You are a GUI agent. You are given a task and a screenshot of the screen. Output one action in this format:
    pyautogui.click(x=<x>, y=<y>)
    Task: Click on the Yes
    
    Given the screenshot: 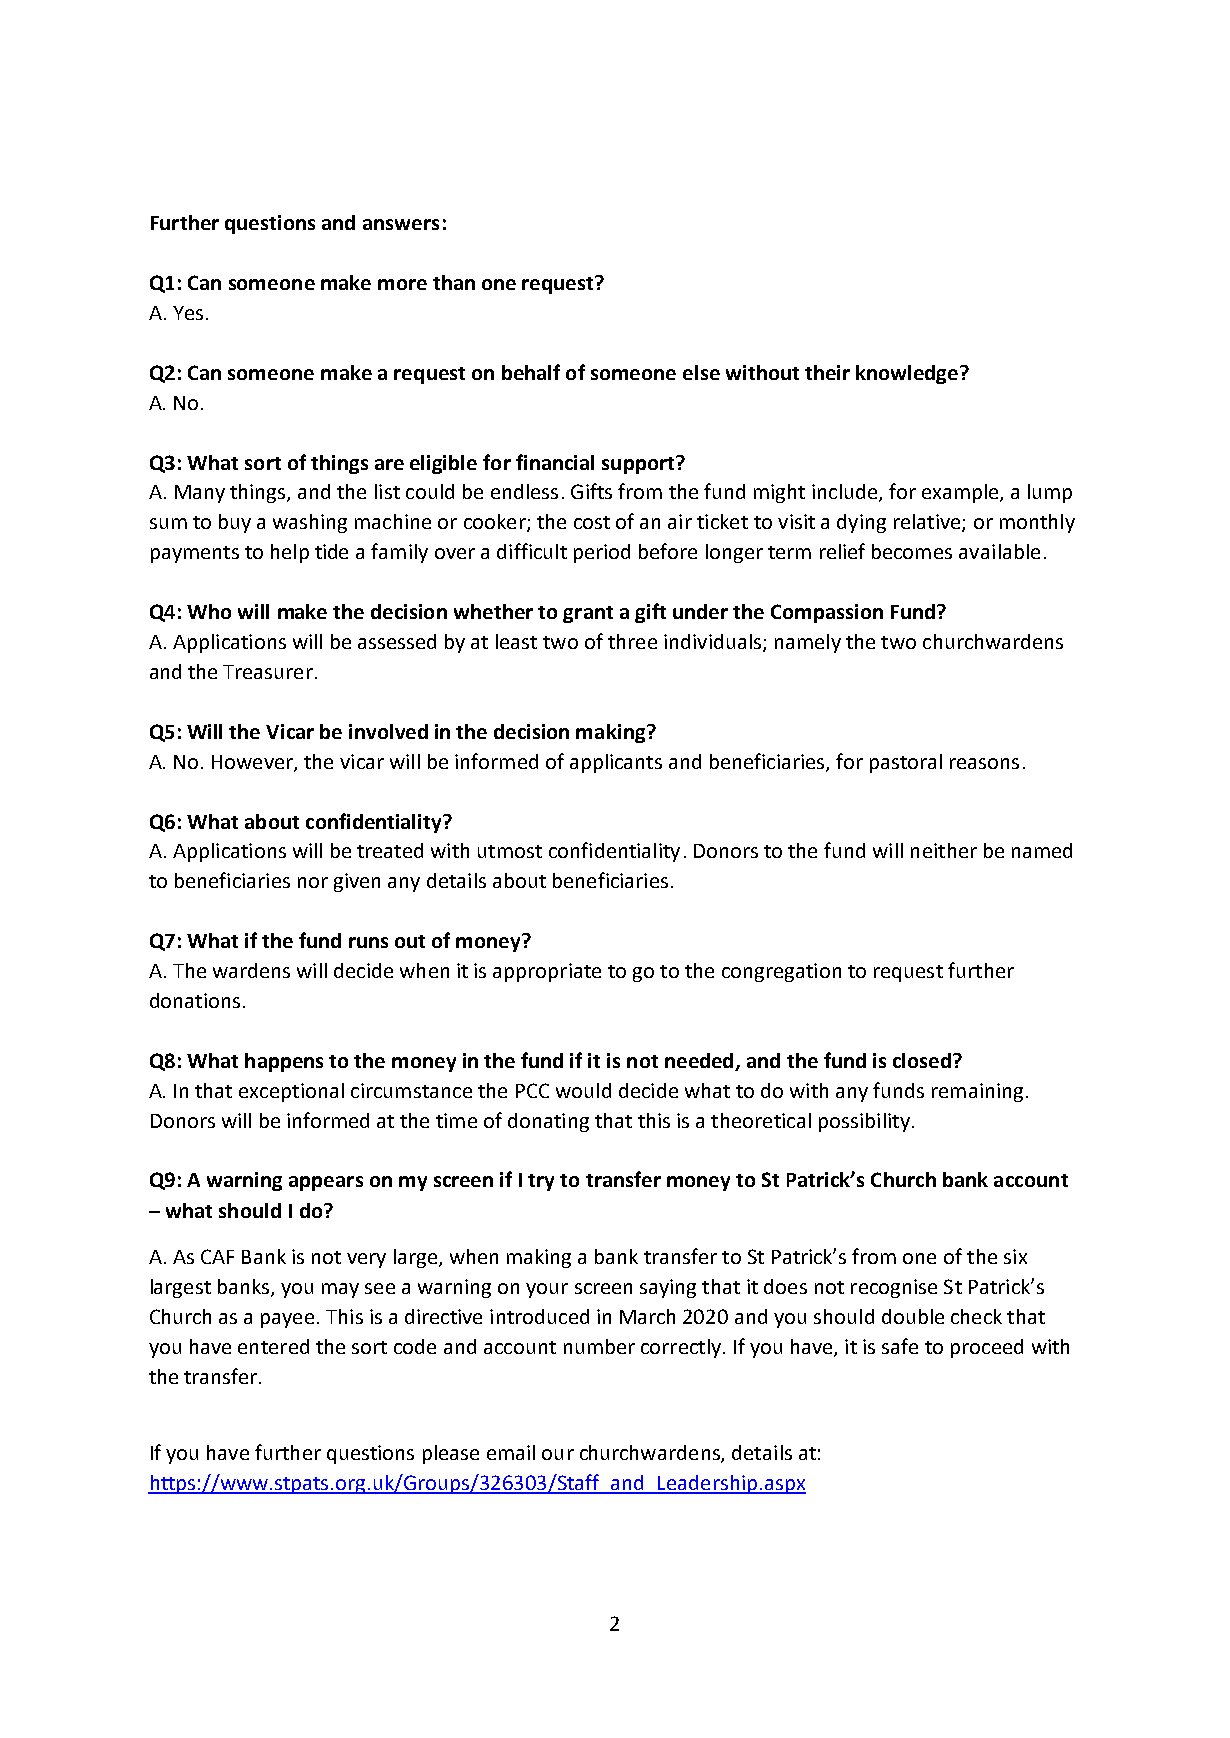 What is the action you would take?
    pyautogui.click(x=188, y=313)
